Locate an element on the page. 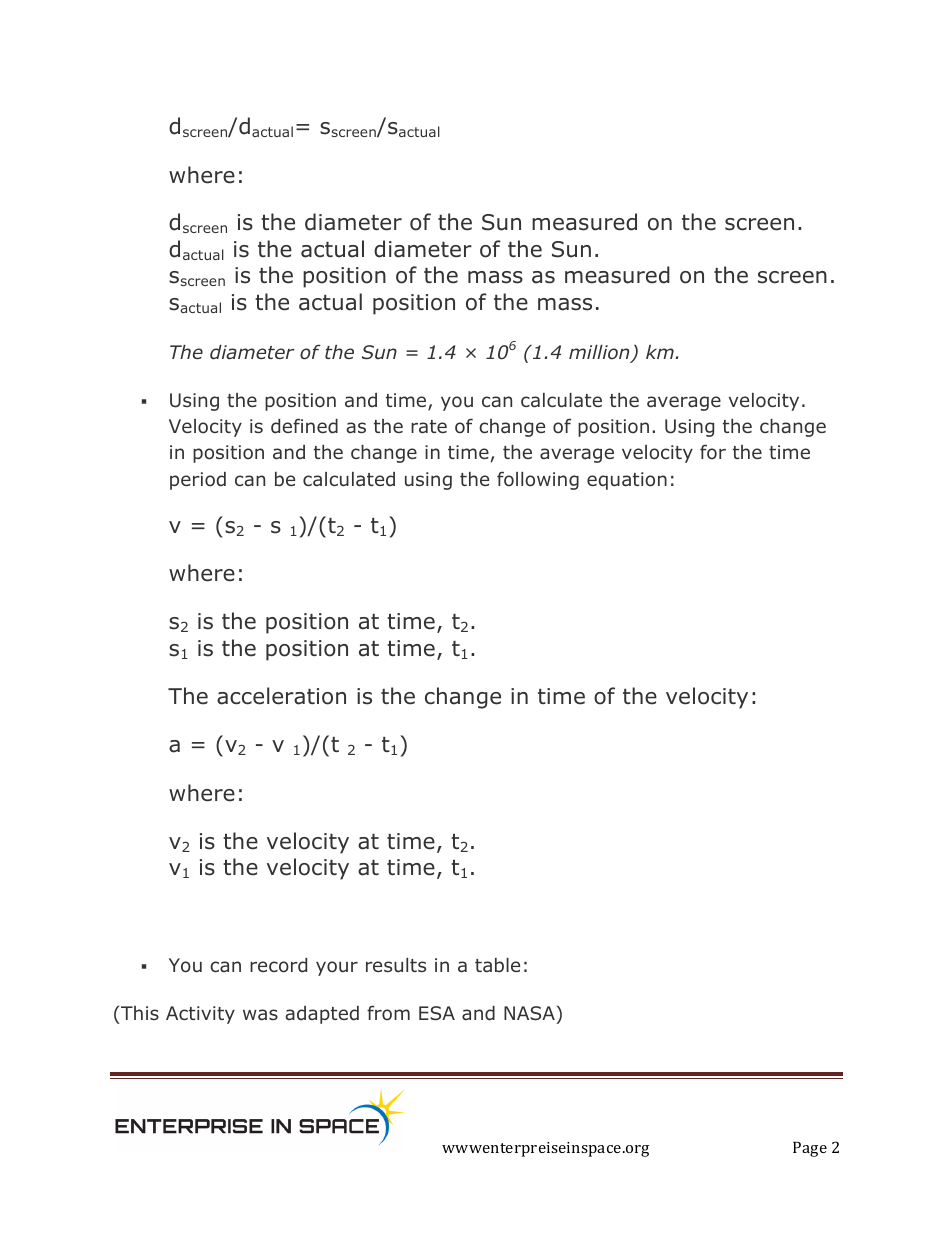 The width and height of the page is (952, 1233). equation is located at coordinates (627, 481).
